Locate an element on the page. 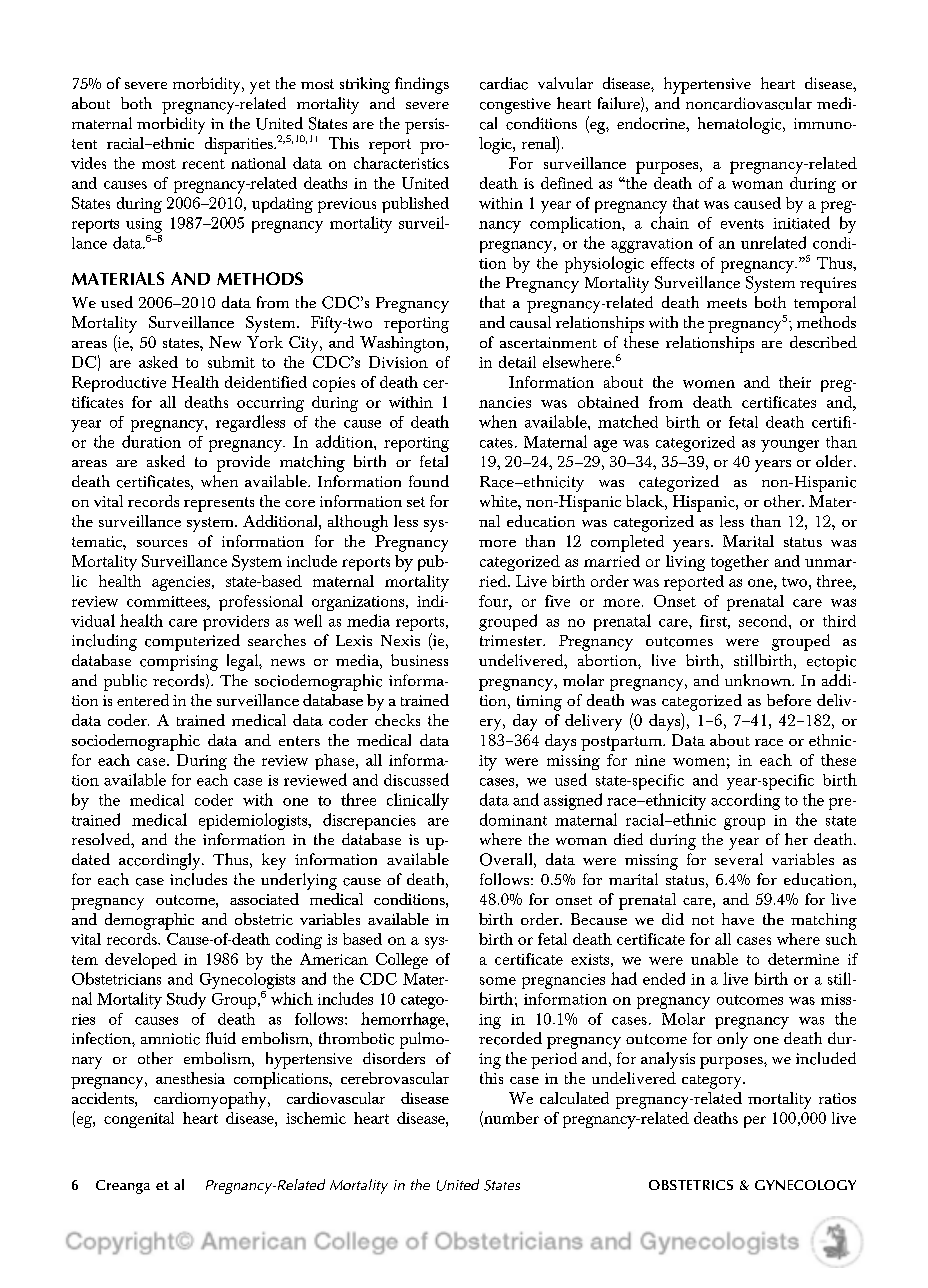 The image size is (928, 1288). second is located at coordinates (764, 621).
